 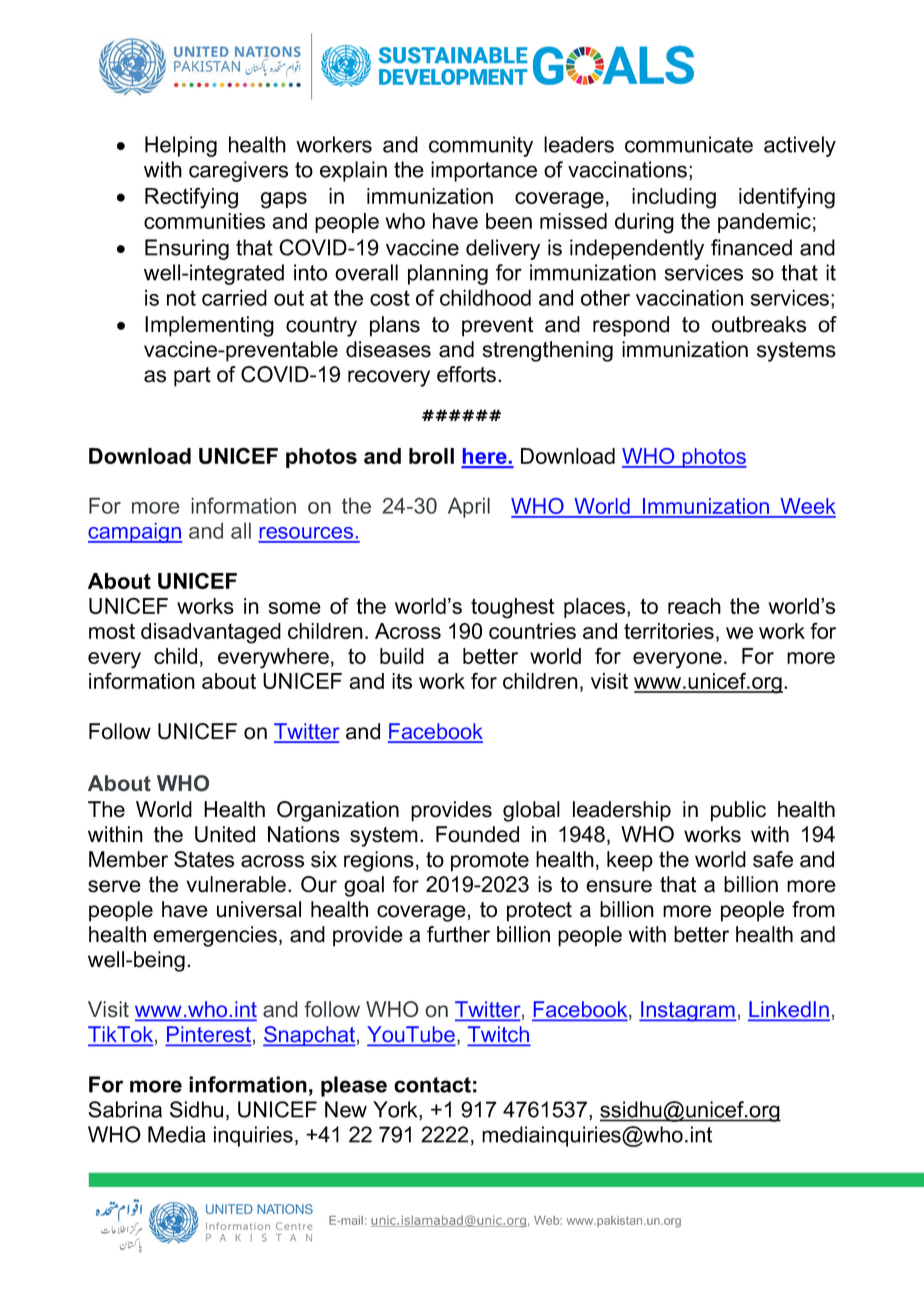 What do you see at coordinates (694, 606) in the page?
I see `reach` at bounding box center [694, 606].
